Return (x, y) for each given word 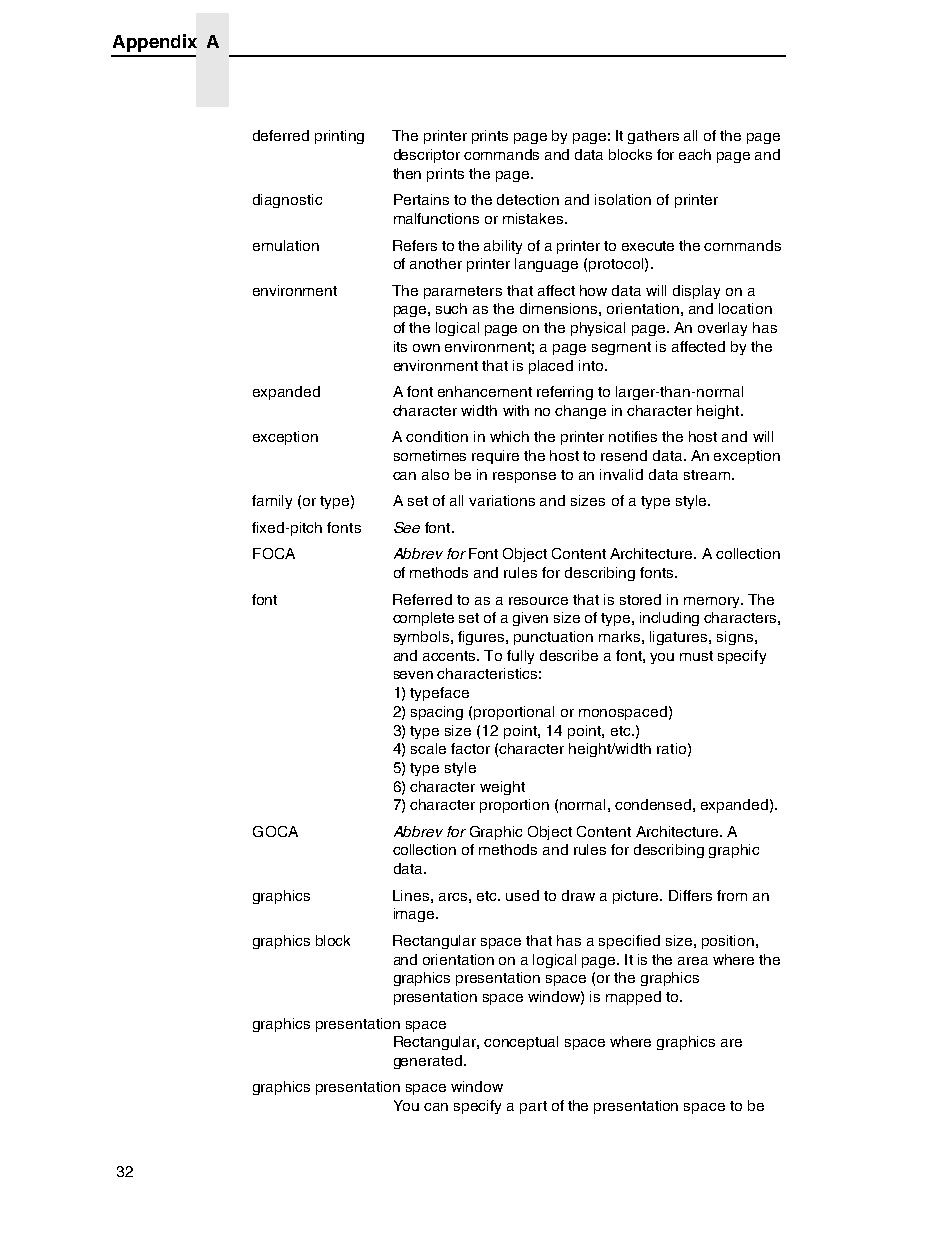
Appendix (155, 43)
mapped (633, 998)
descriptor (427, 156)
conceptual (521, 1043)
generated (428, 1062)
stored (640, 599)
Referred (422, 599)
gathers (653, 137)
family (272, 502)
